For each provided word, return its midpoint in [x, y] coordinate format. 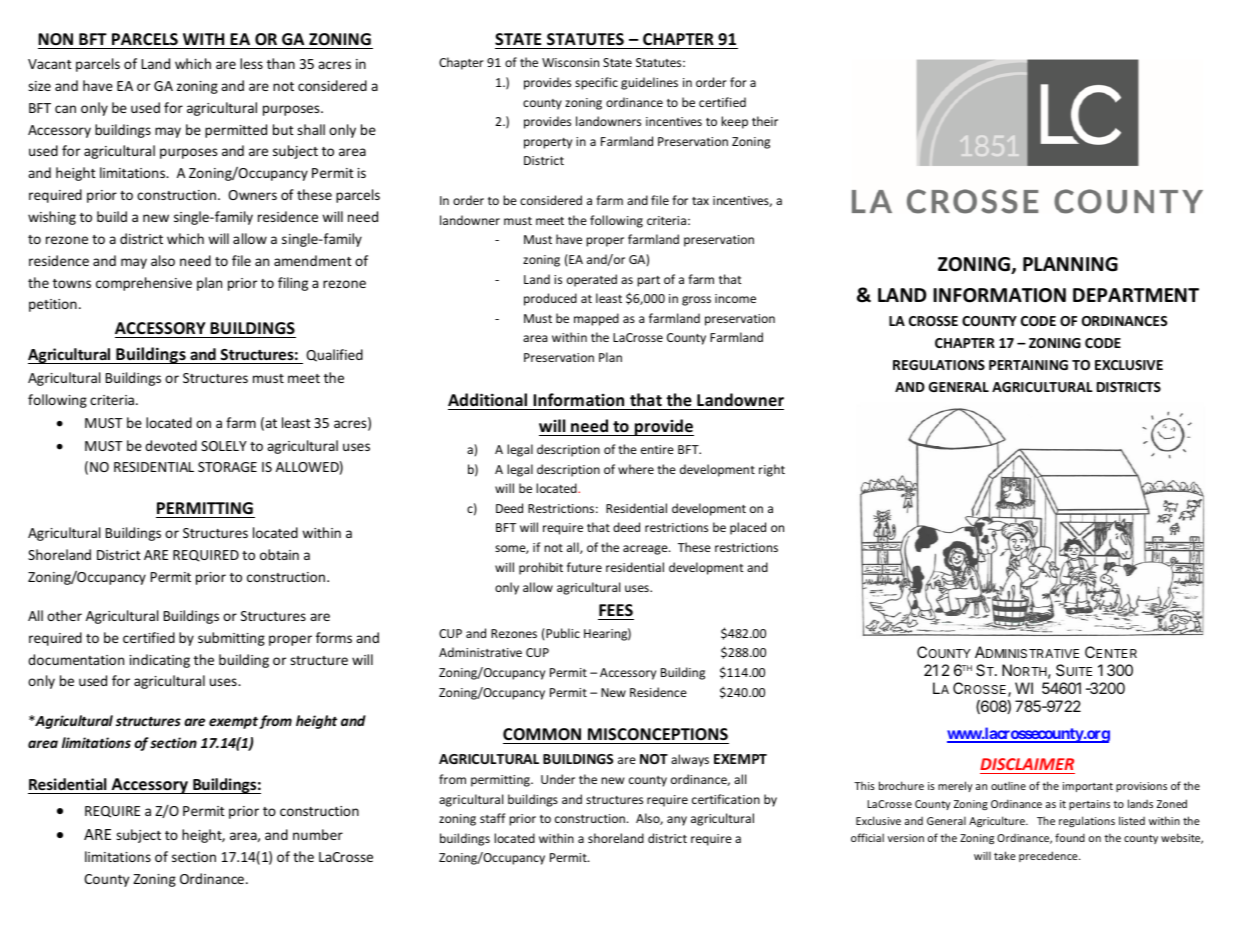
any [677, 821]
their [765, 121]
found [1070, 837]
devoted [171, 445]
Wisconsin [570, 62]
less [251, 63]
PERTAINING [1028, 365]
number [318, 834]
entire [657, 449]
